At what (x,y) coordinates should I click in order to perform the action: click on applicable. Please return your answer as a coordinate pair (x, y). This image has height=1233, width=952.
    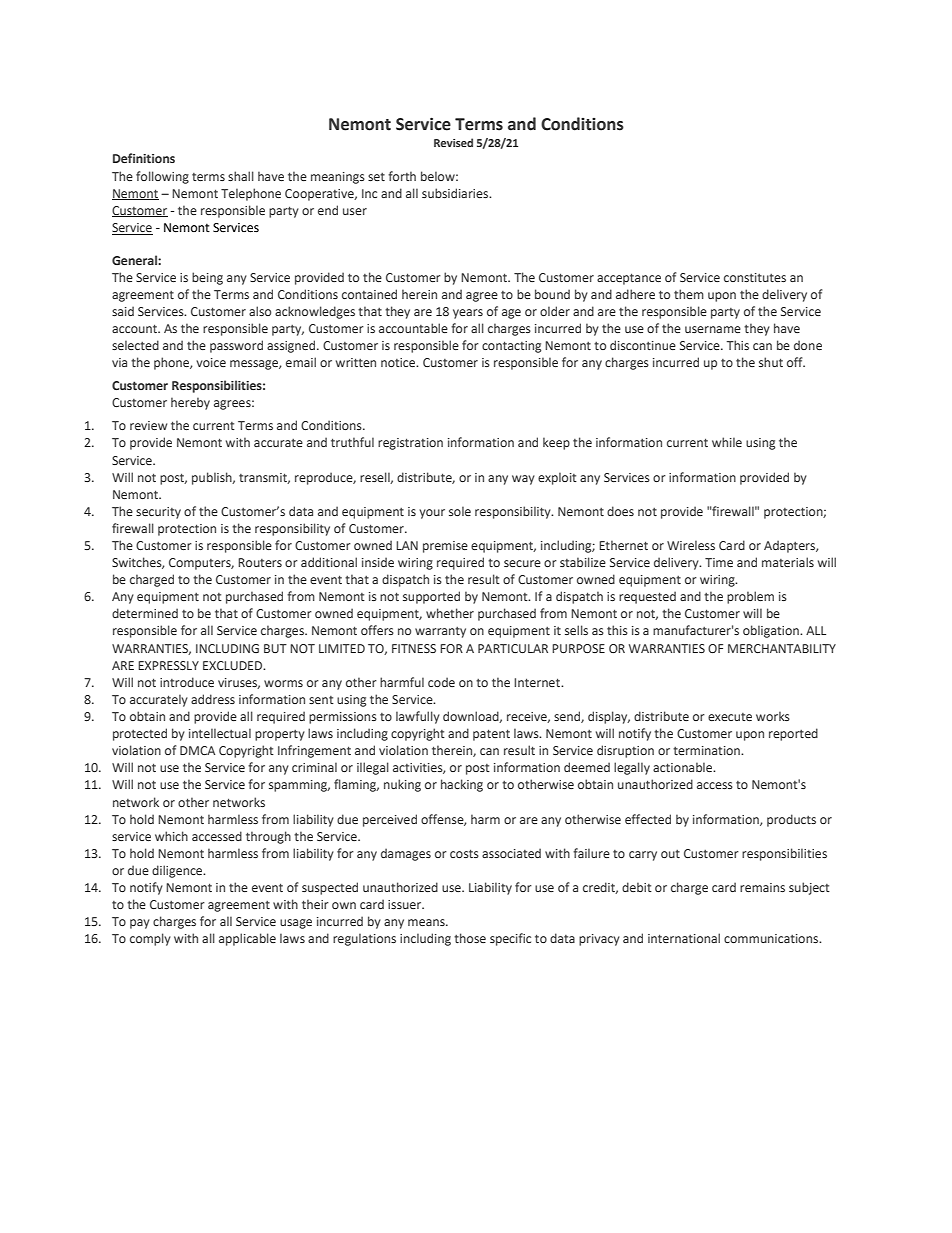
    Looking at the image, I should click on (247, 939).
